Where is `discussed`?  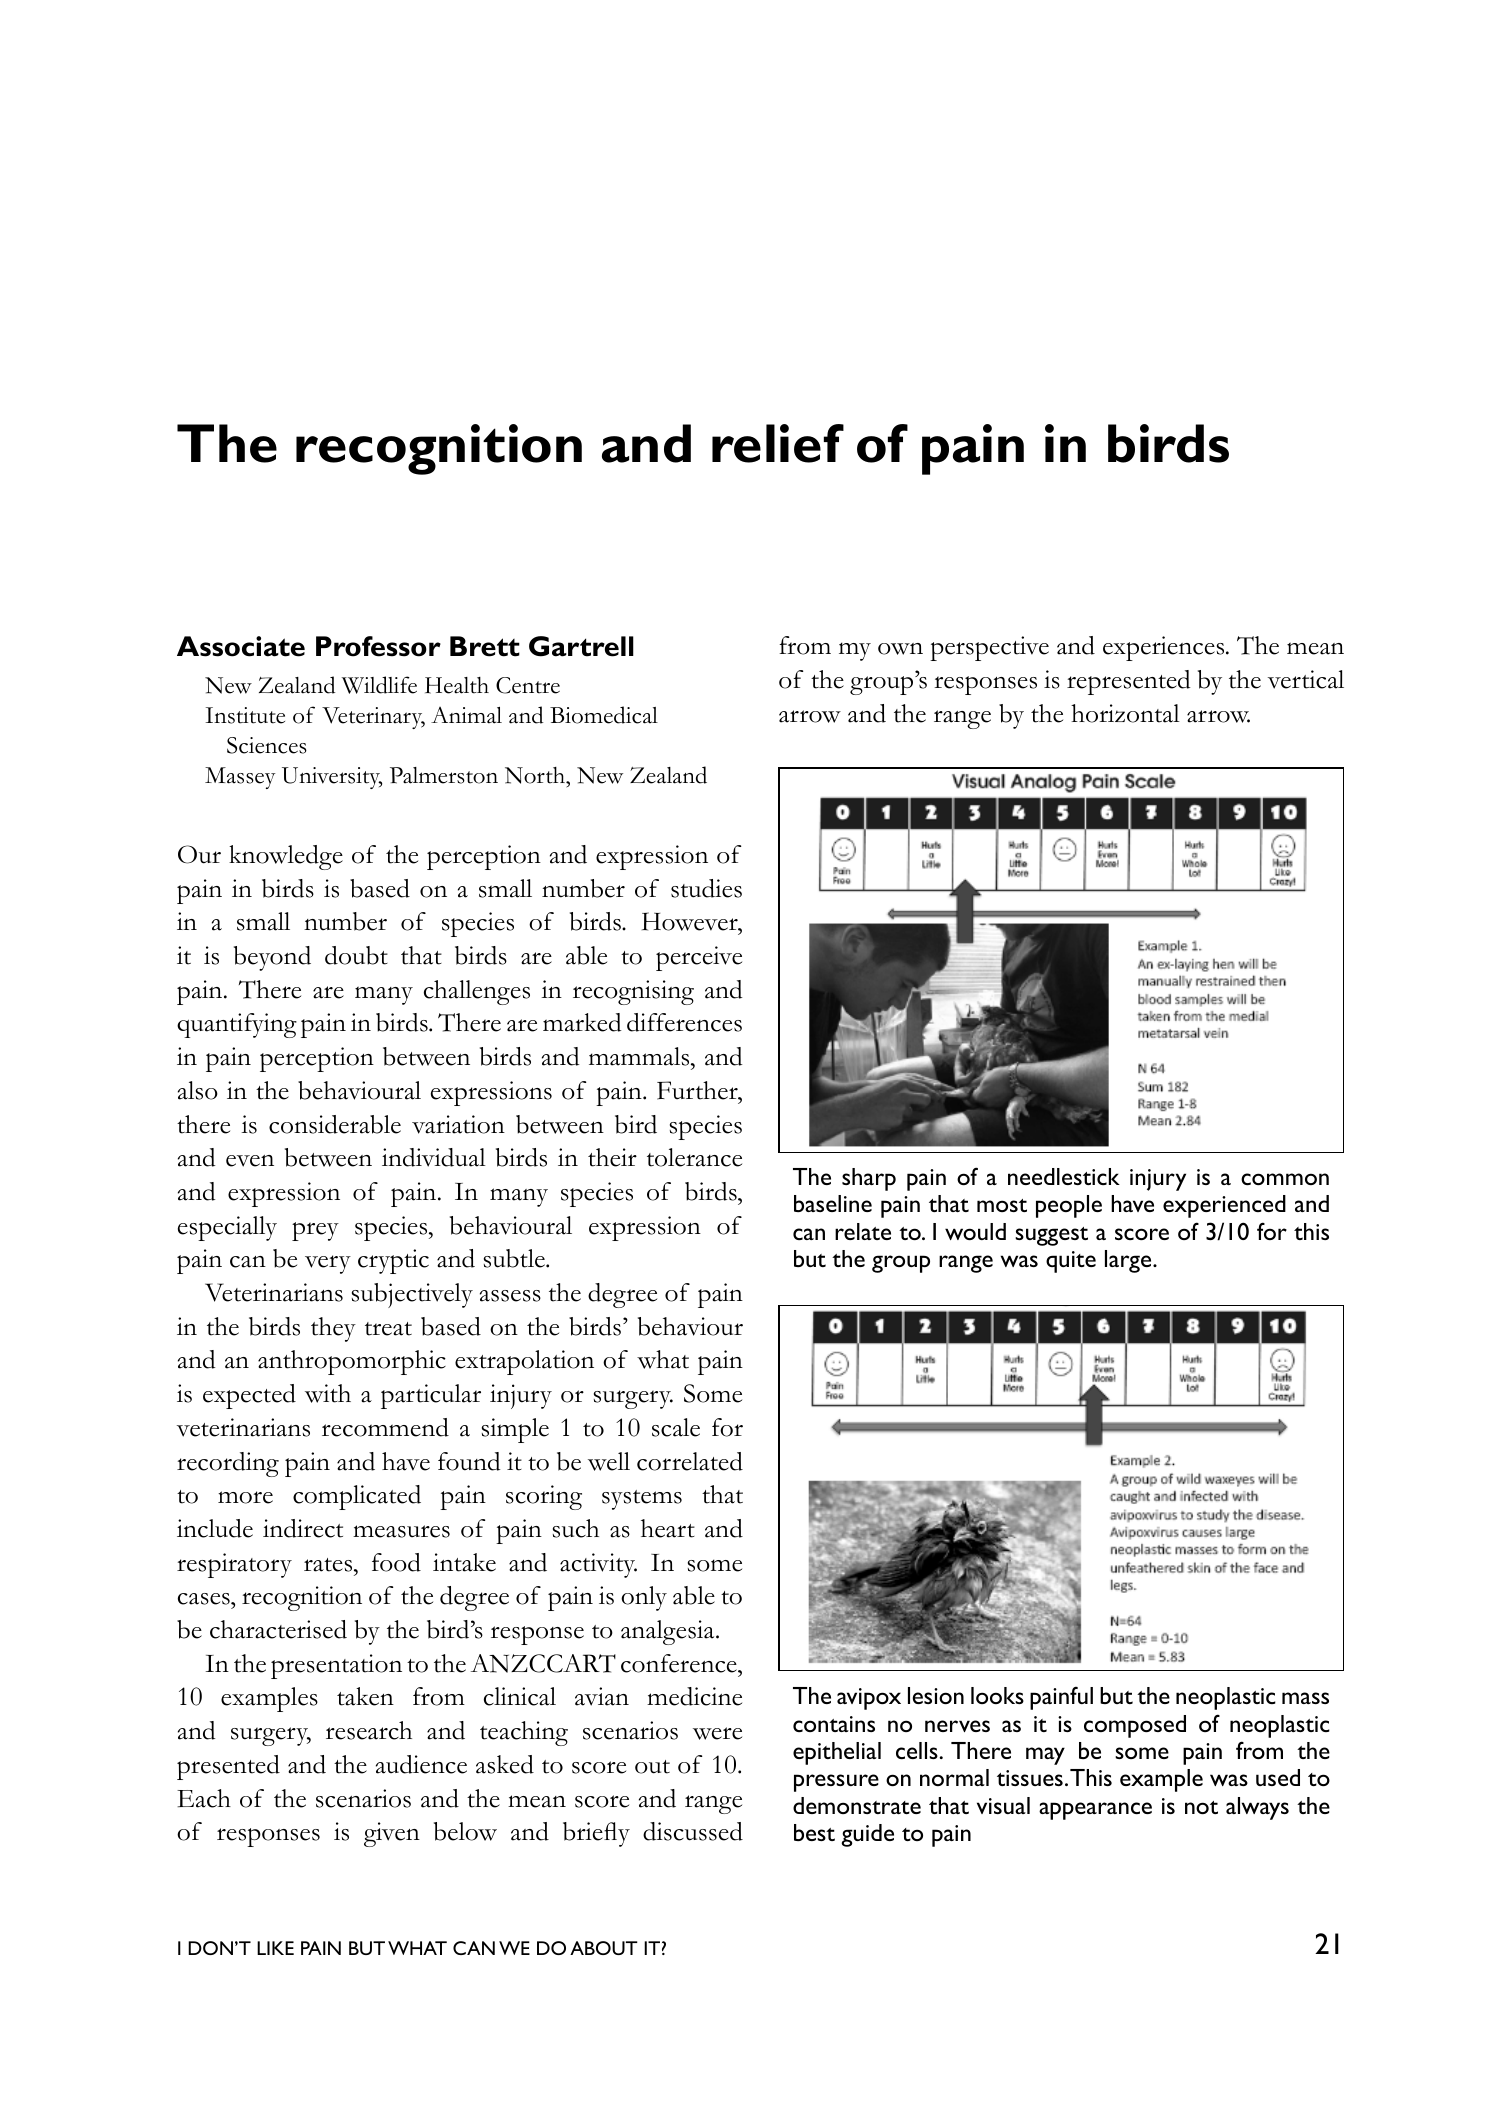
discussed is located at coordinates (693, 1831).
